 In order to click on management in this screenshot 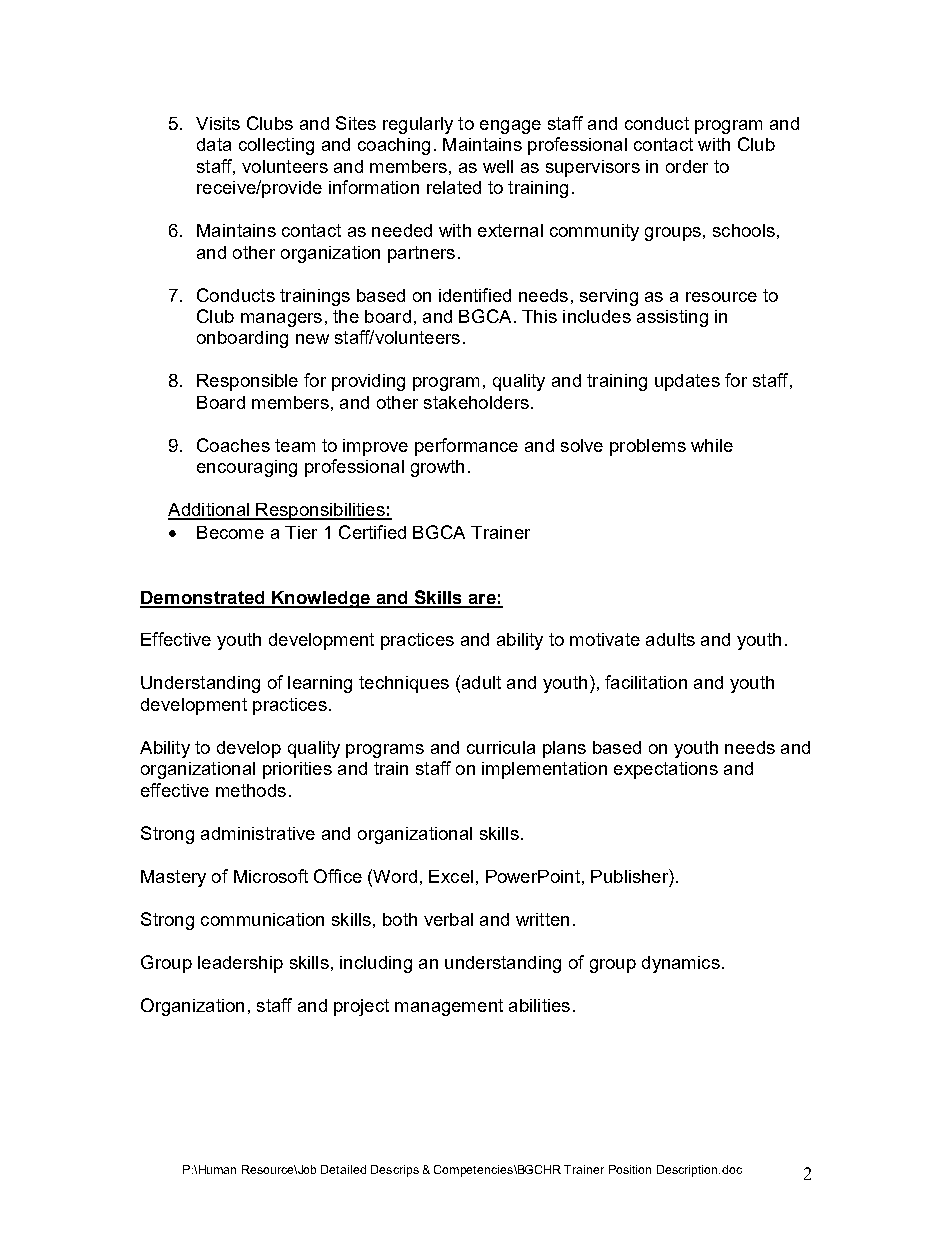, I will do `click(449, 1007)`.
